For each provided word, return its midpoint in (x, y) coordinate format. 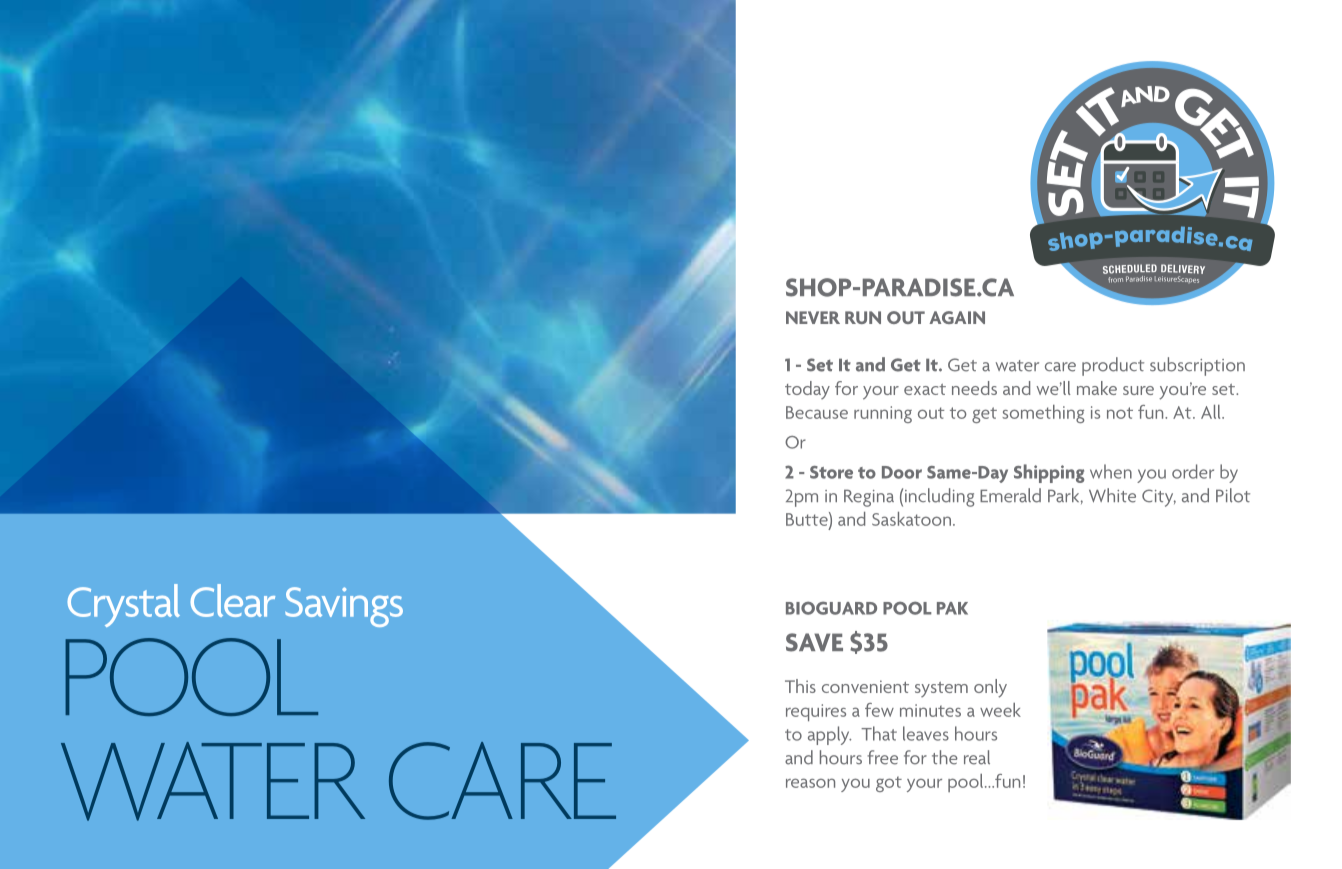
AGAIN (957, 317)
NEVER (813, 317)
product (1113, 366)
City (1159, 498)
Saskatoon (911, 519)
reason (810, 783)
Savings (344, 607)
